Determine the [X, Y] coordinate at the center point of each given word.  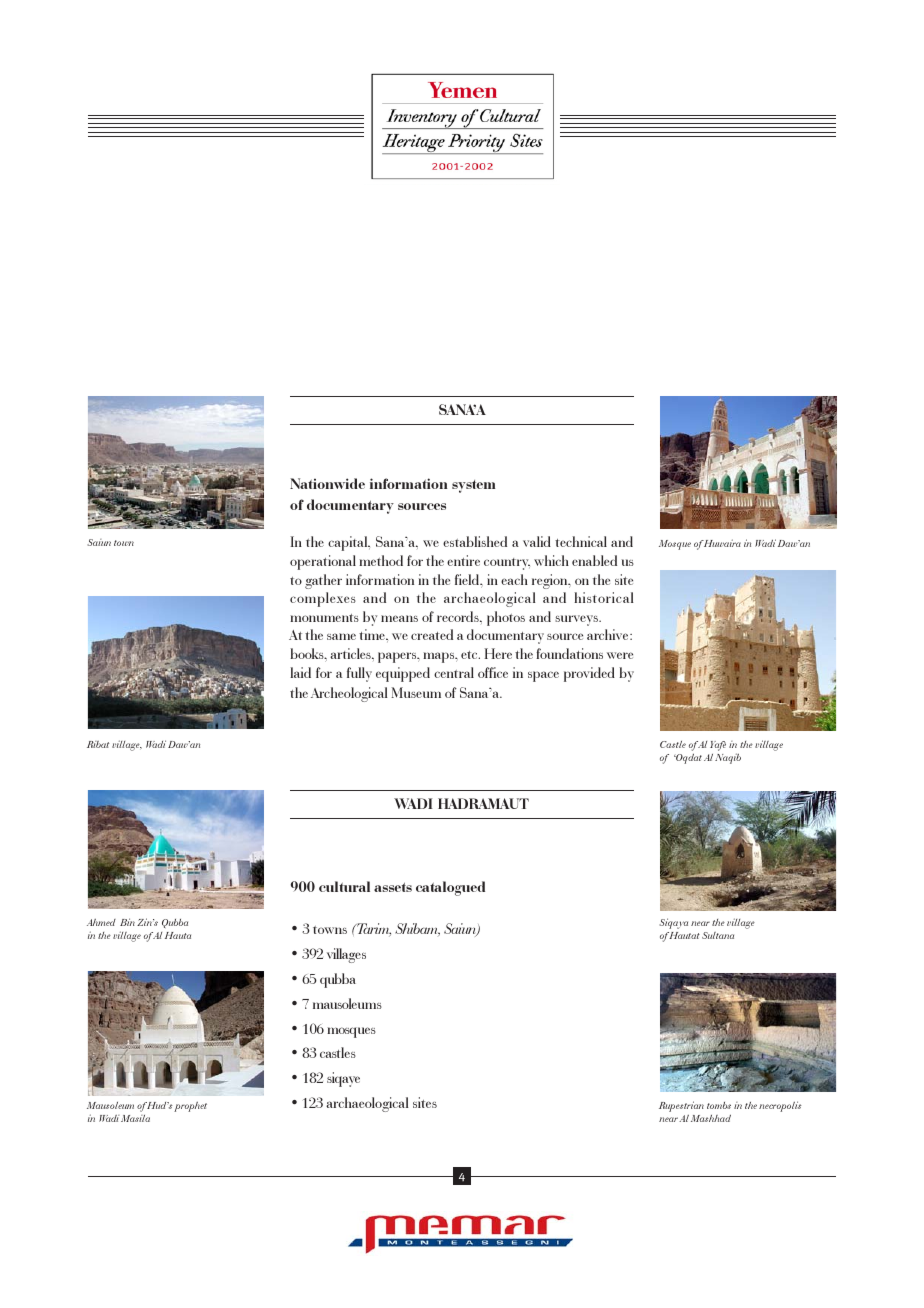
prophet [190, 1107]
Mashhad [711, 1118]
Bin [127, 922]
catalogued [450, 888]
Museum [416, 692]
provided [589, 674]
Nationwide [327, 483]
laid [300, 672]
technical [581, 541]
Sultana [718, 935]
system [473, 486]
